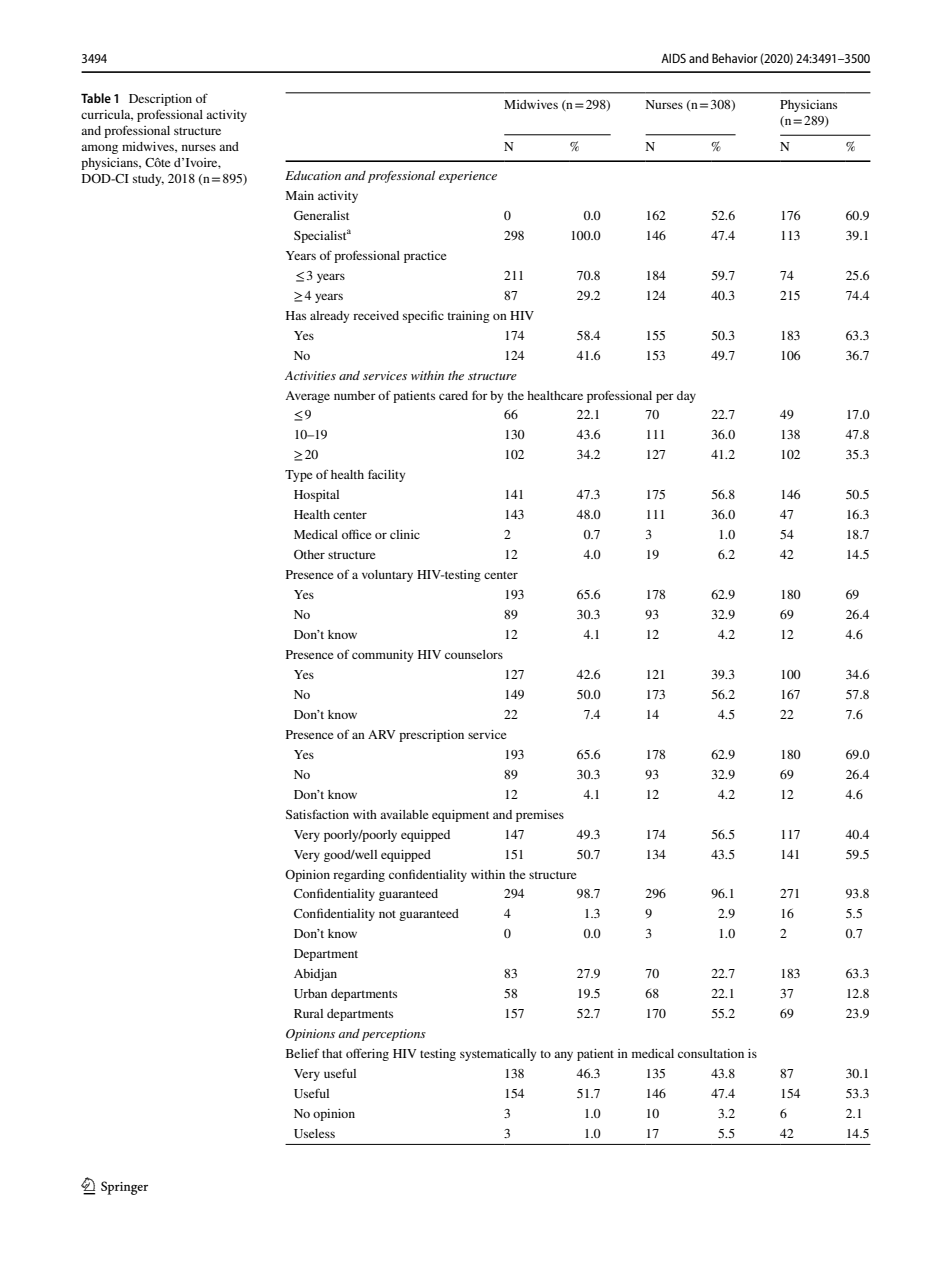 This screenshot has height=1265, width=952. I want to click on Type, so click(299, 476).
